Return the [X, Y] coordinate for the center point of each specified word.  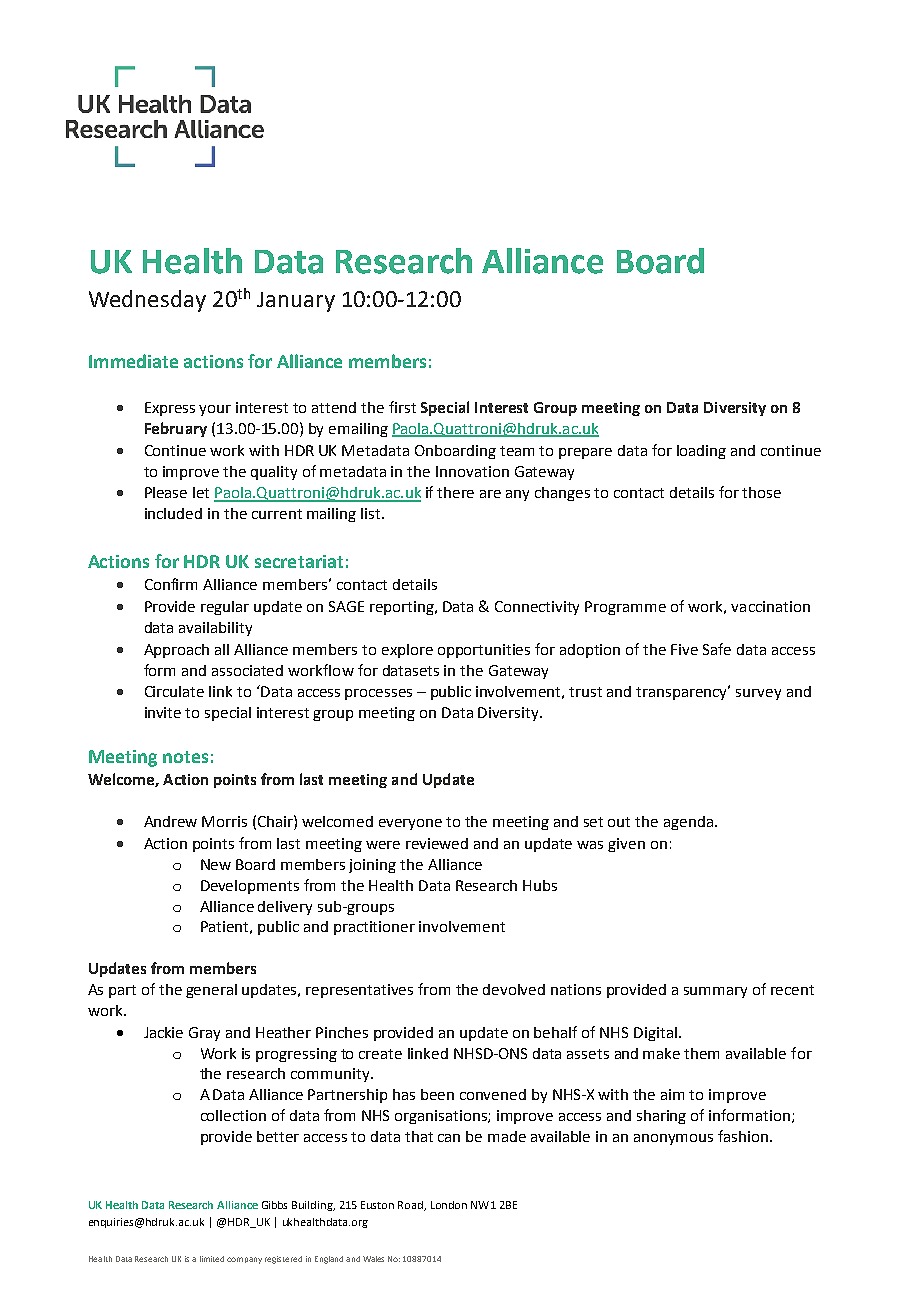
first [402, 407]
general [211, 991]
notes [185, 757]
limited [212, 1259]
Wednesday [147, 301]
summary [715, 992]
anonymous [673, 1139]
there [455, 492]
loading [701, 452]
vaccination [770, 606]
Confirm [171, 584]
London [449, 1205]
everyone [410, 824]
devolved [514, 989]
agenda [688, 823]
